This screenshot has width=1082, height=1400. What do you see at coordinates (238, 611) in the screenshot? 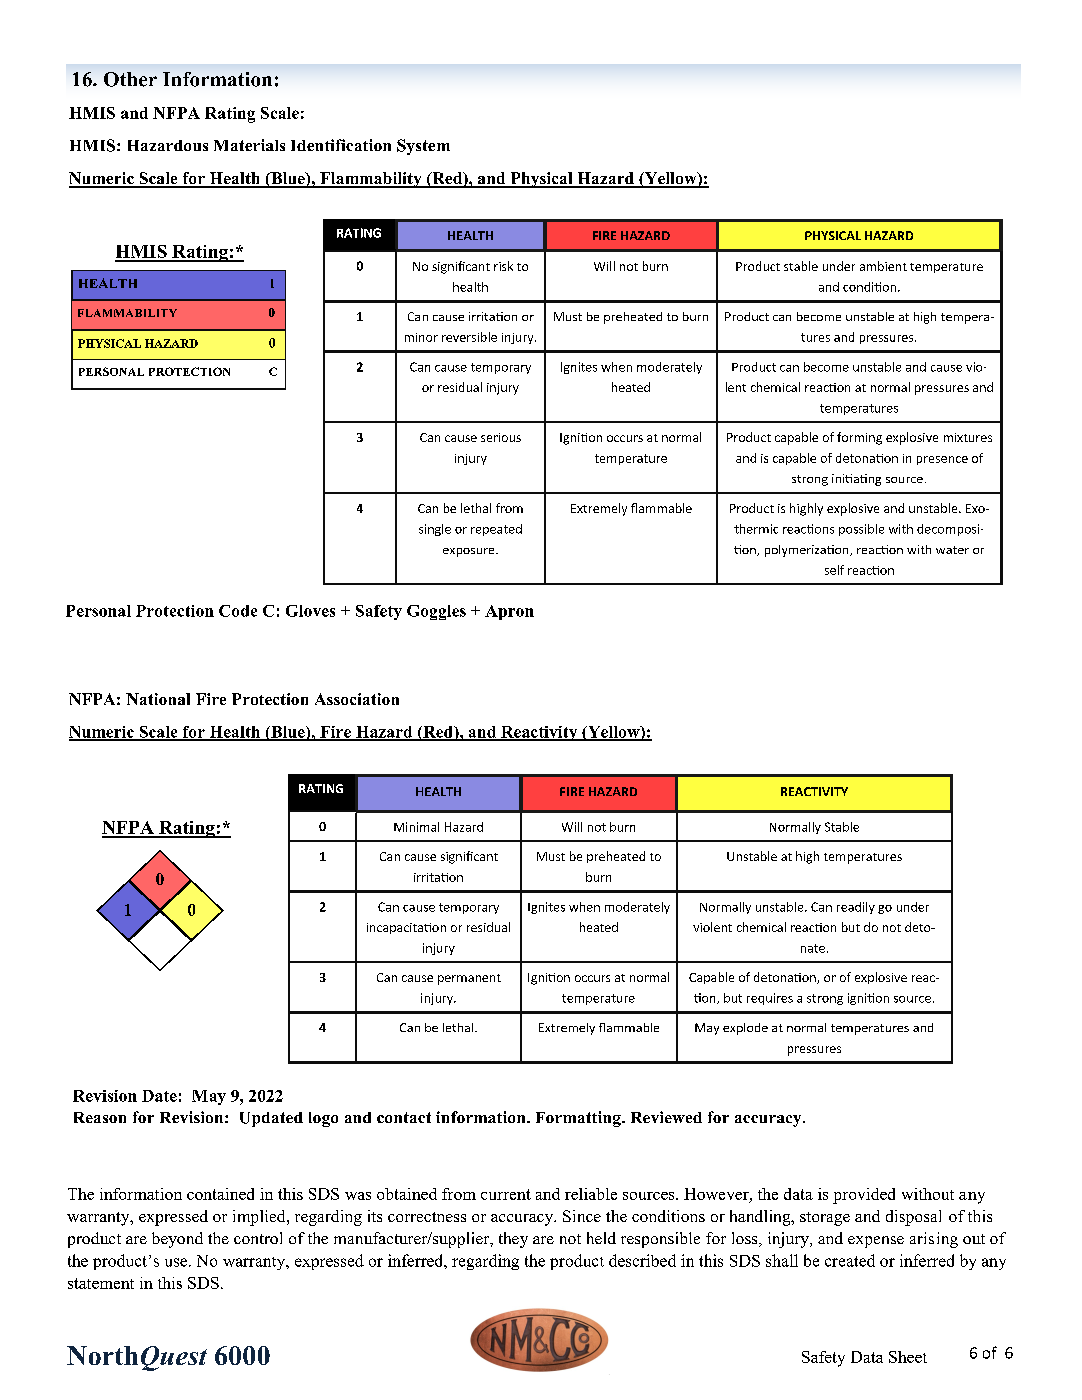
I see `Code` at bounding box center [238, 611].
